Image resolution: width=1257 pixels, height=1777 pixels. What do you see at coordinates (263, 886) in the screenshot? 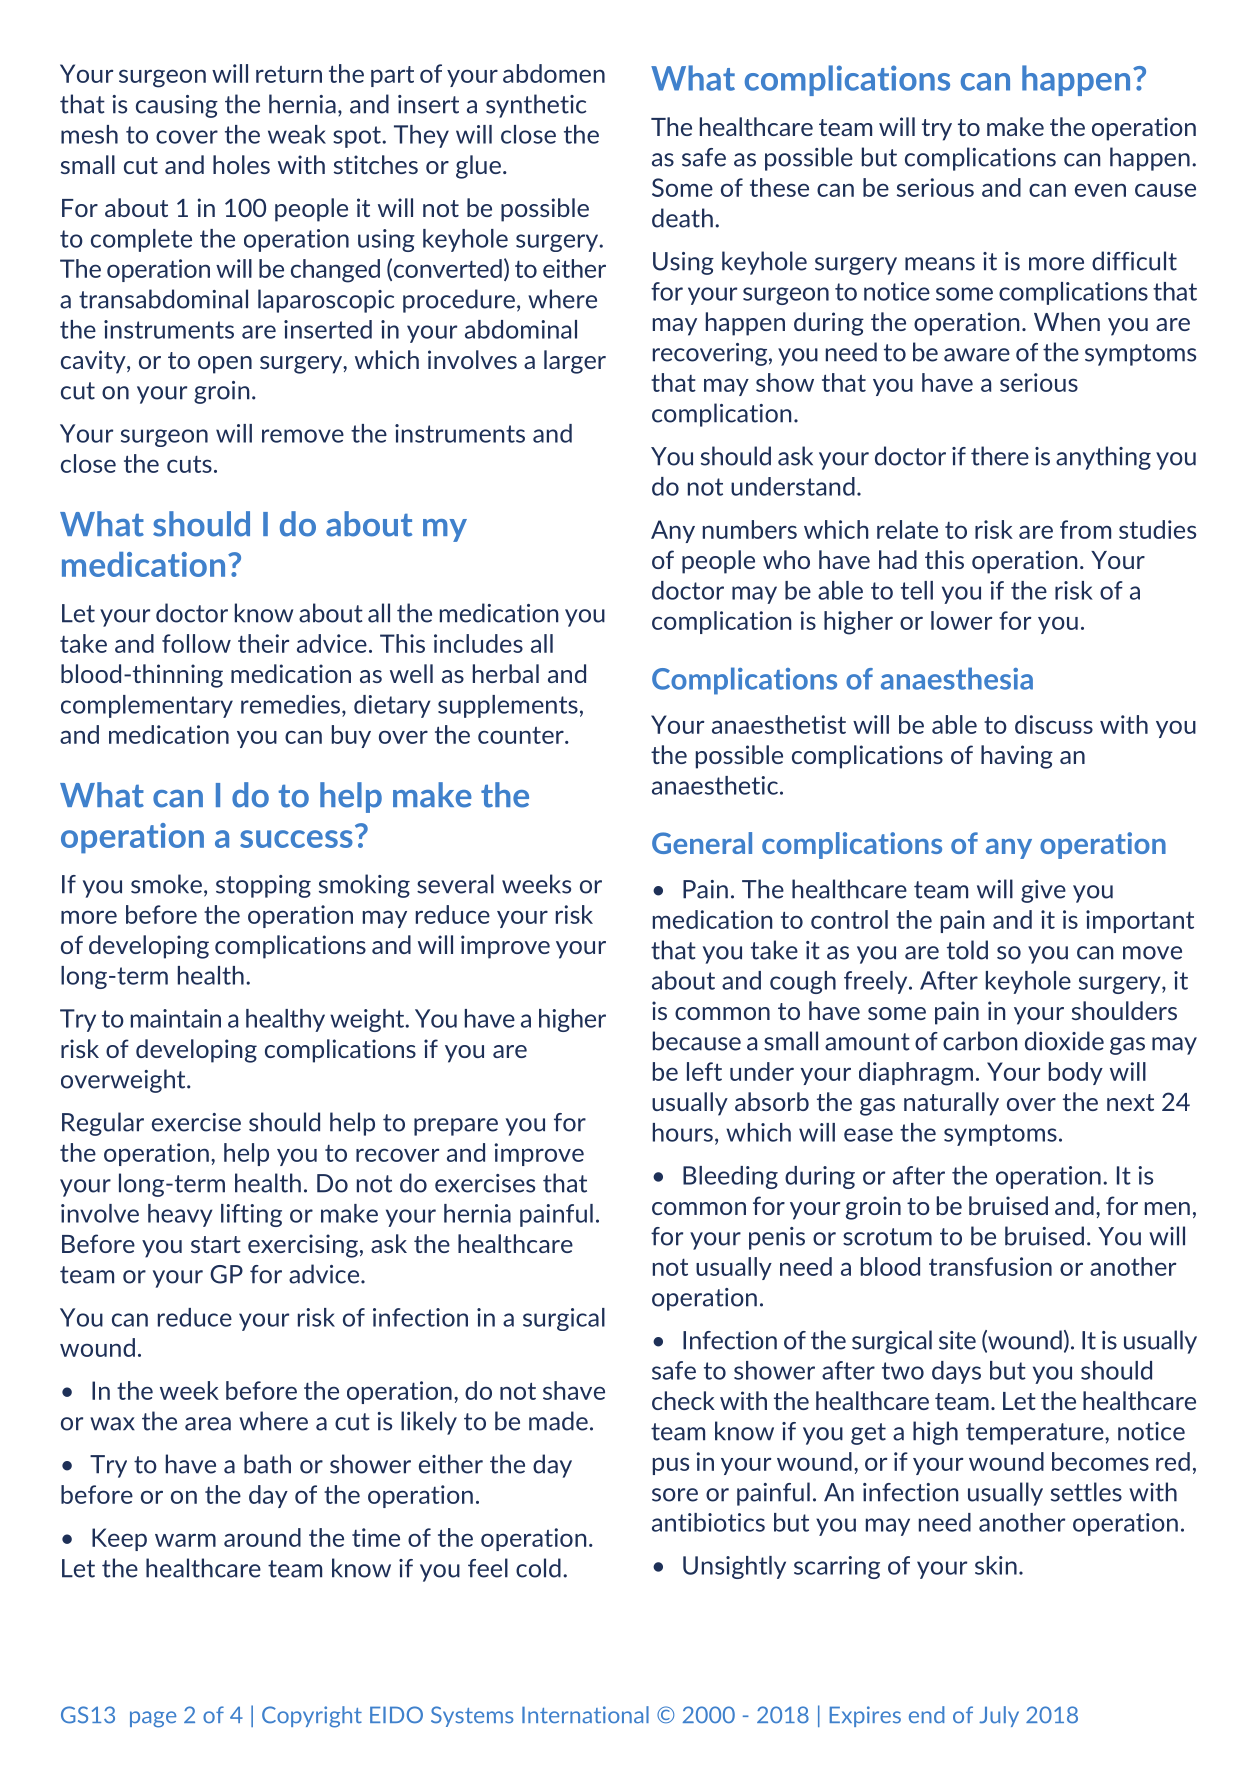
I see `stopping` at bounding box center [263, 886].
